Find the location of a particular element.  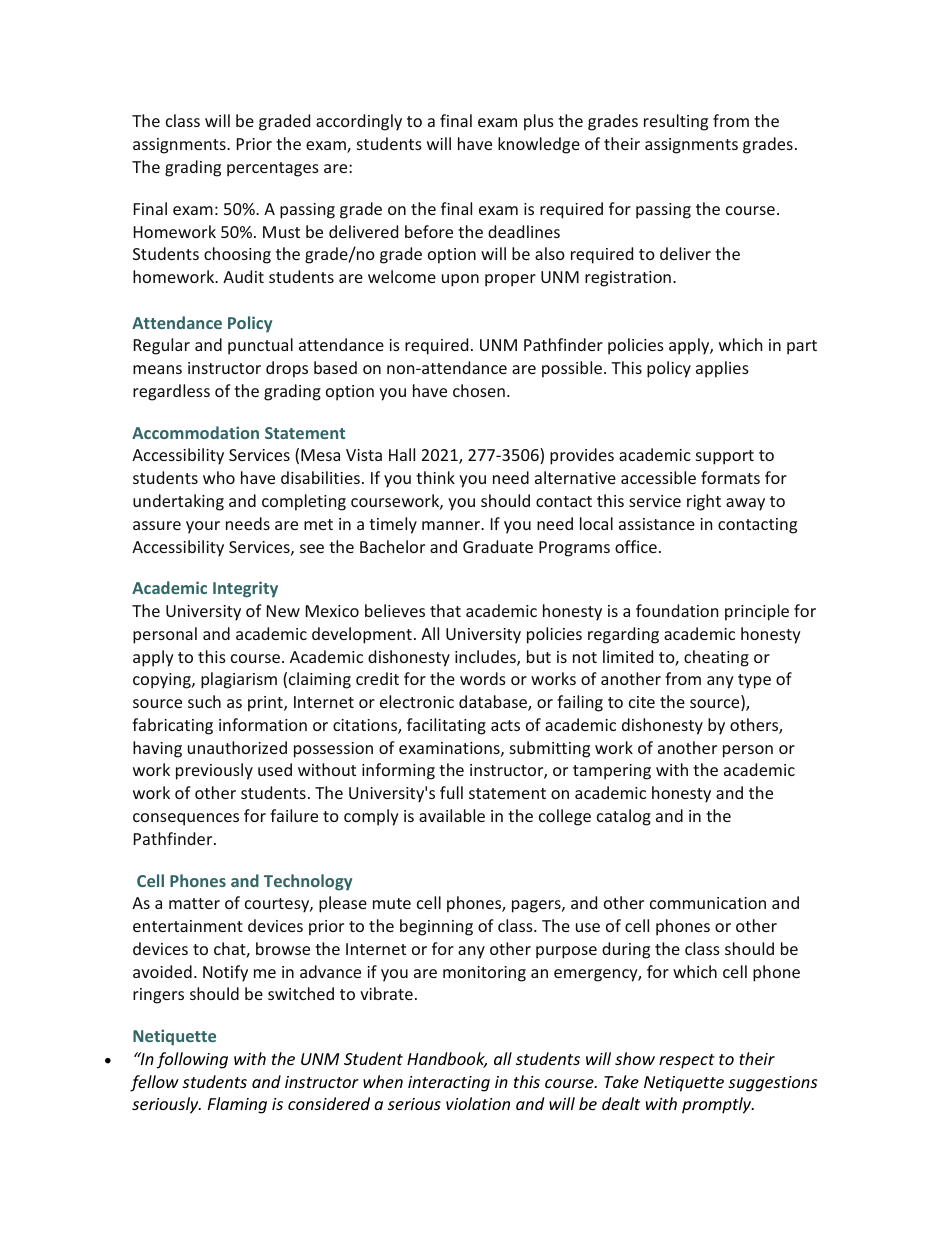

that is located at coordinates (445, 610).
